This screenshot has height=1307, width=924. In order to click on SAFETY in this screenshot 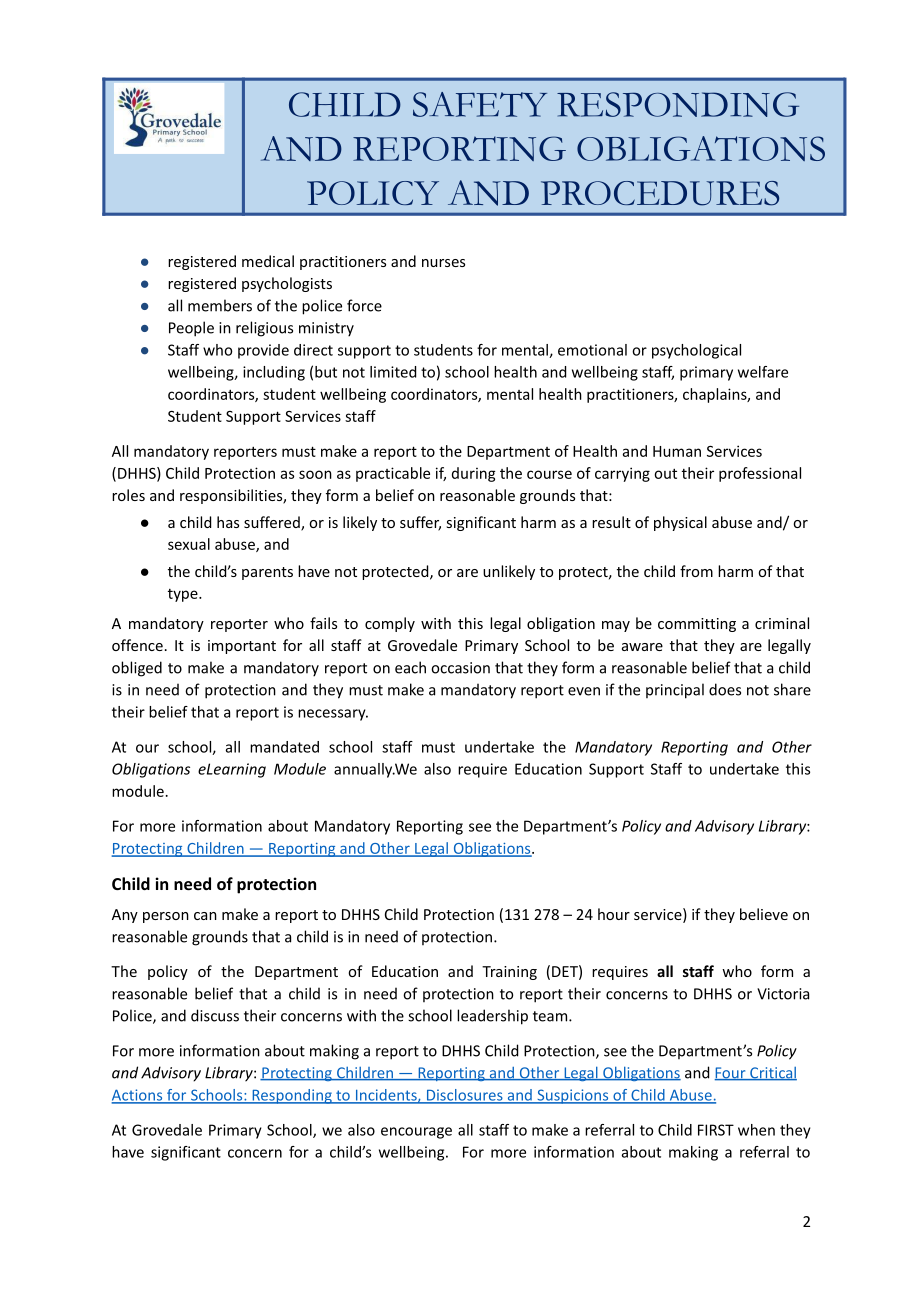, I will do `click(480, 104)`.
